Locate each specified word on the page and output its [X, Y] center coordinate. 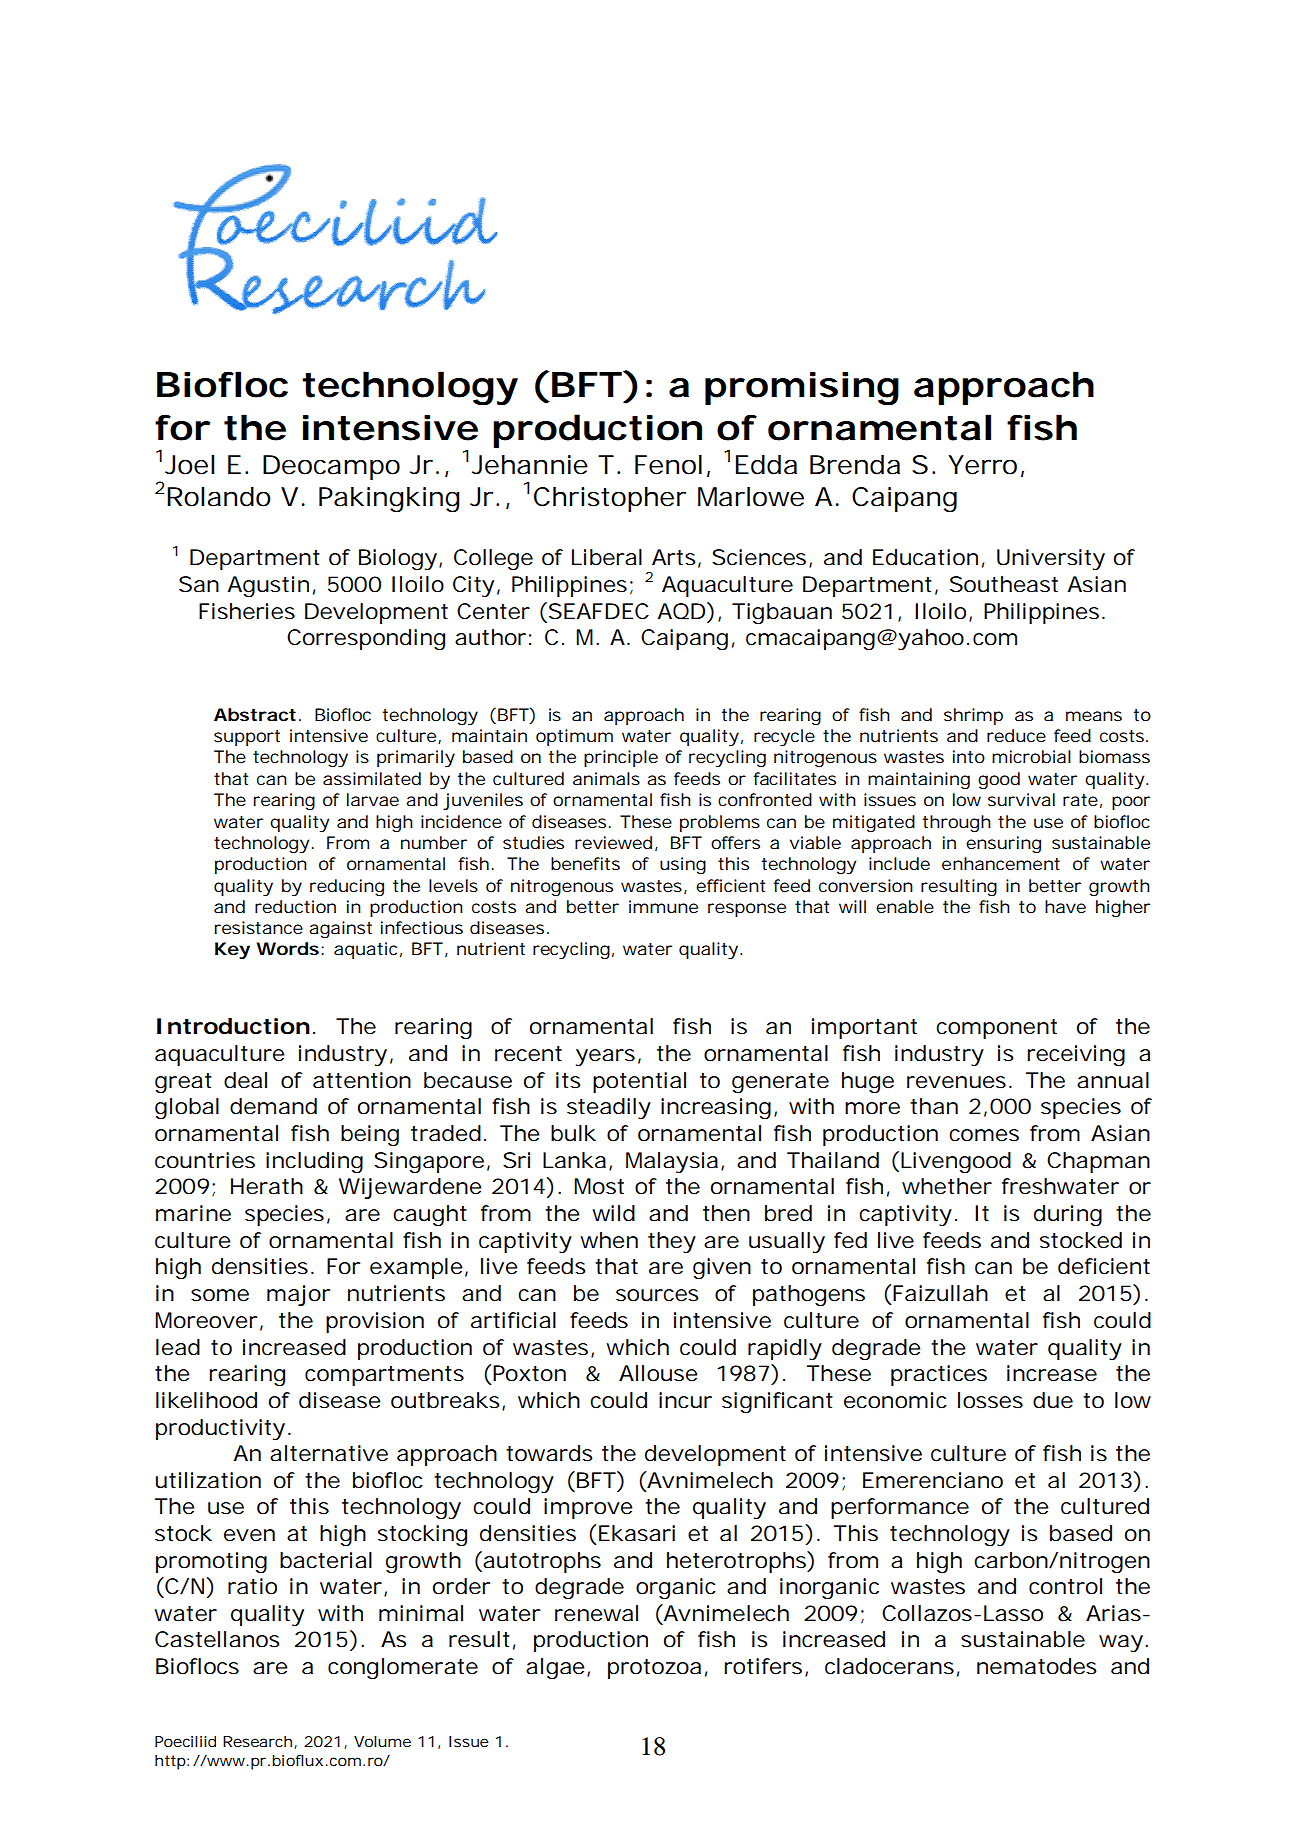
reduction [295, 906]
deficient [1104, 1266]
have [1065, 906]
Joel [189, 465]
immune [663, 906]
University [1051, 559]
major [298, 1295]
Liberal [607, 557]
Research [257, 1741]
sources [657, 1295]
